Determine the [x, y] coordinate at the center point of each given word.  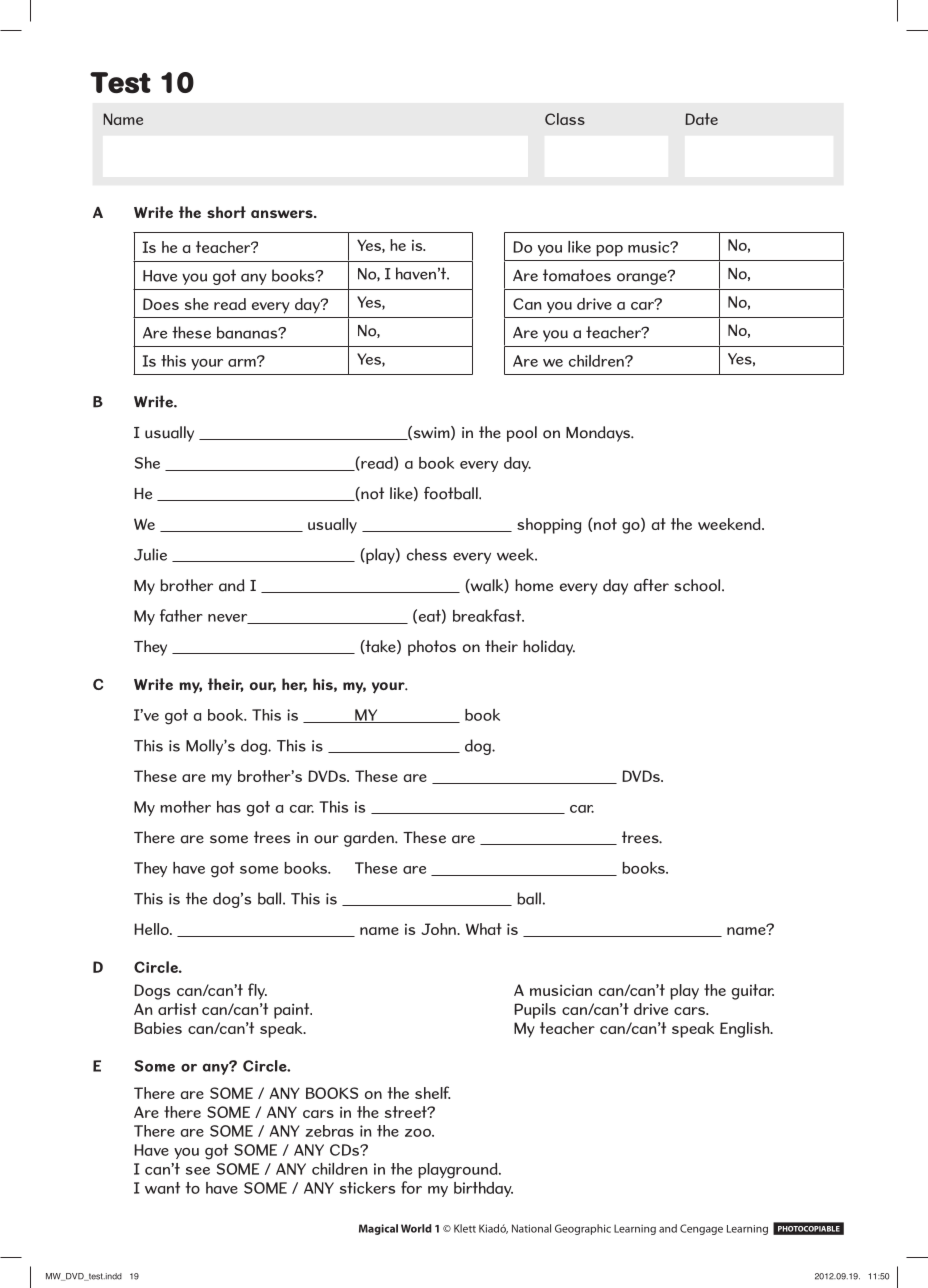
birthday [483, 1189]
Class [565, 119]
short [226, 212]
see [198, 1171]
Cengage [701, 1229]
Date [701, 119]
